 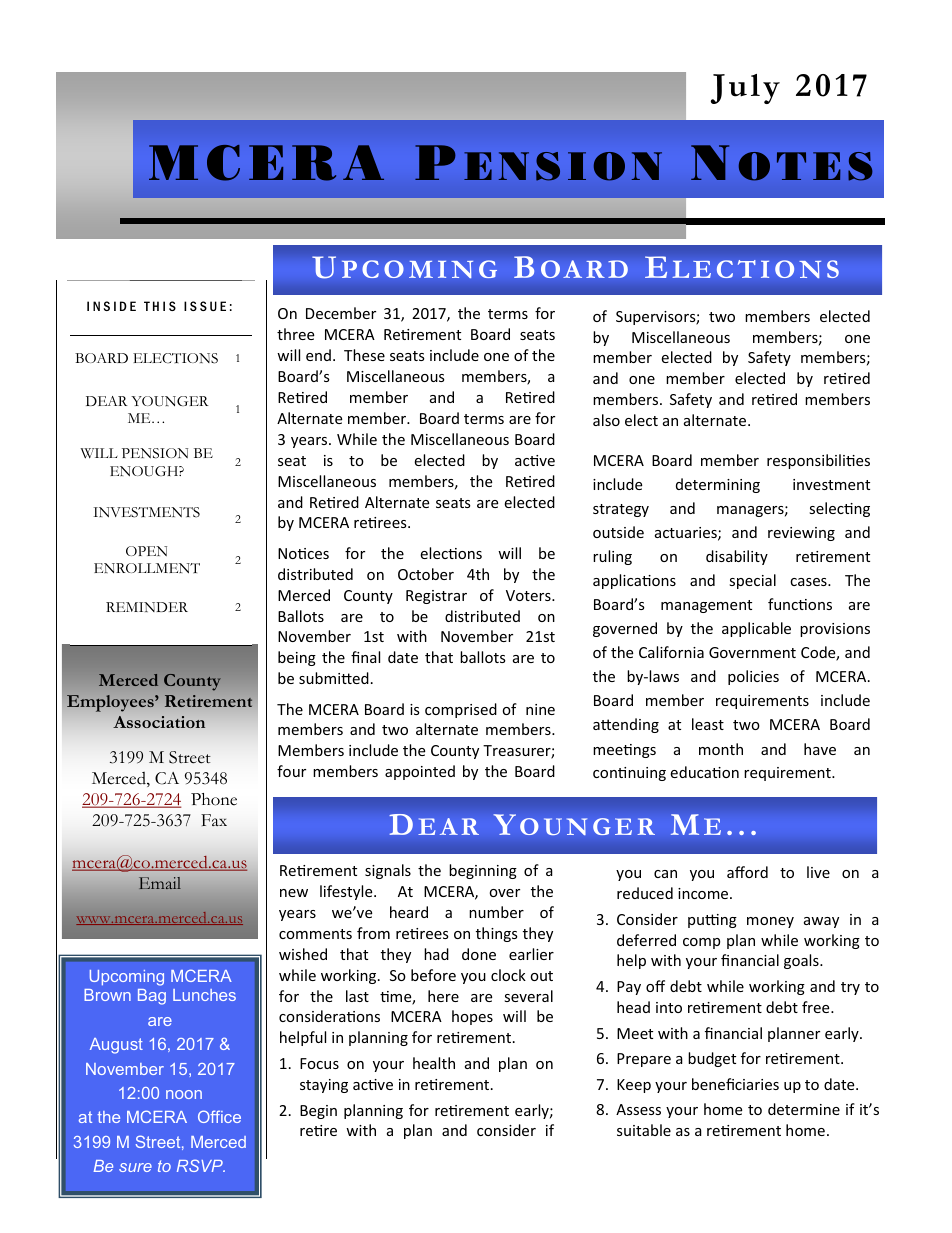 What do you see at coordinates (804, 1109) in the page?
I see `determine` at bounding box center [804, 1109].
